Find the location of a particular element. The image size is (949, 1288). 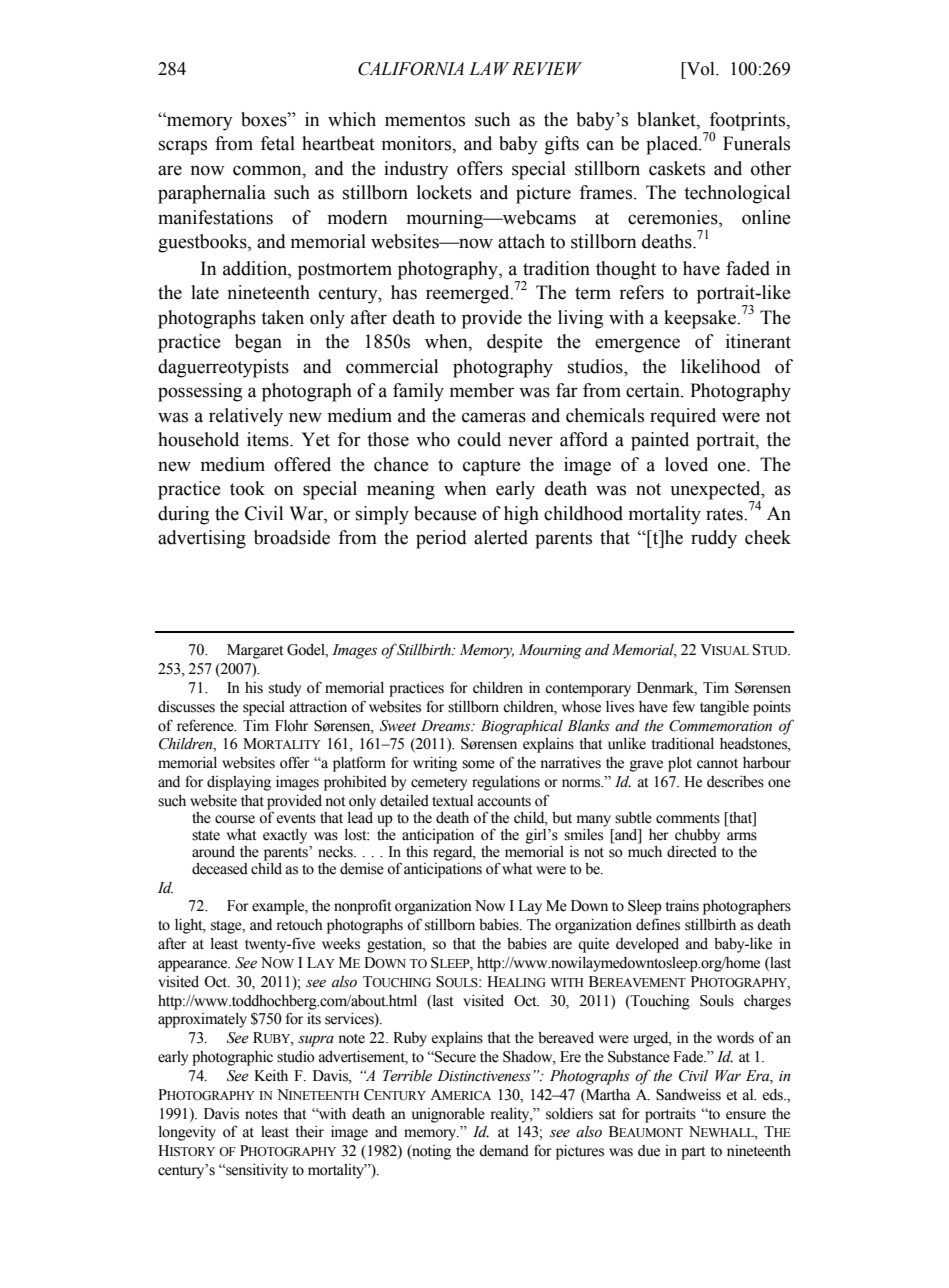

fetal is located at coordinates (277, 143).
